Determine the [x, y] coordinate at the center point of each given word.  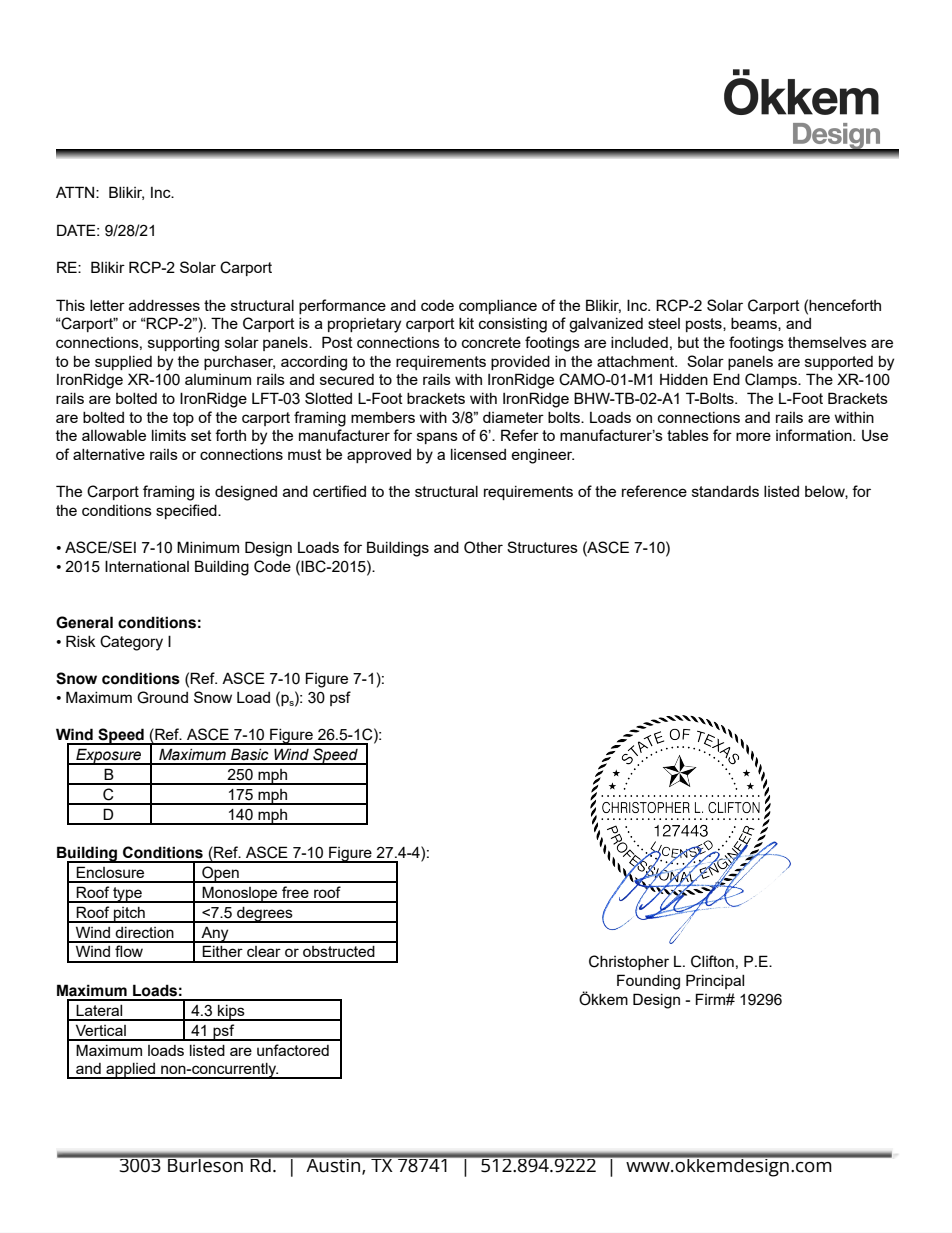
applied [131, 1071]
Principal [715, 981]
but [688, 342]
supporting [183, 344]
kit [466, 323]
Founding [648, 982]
